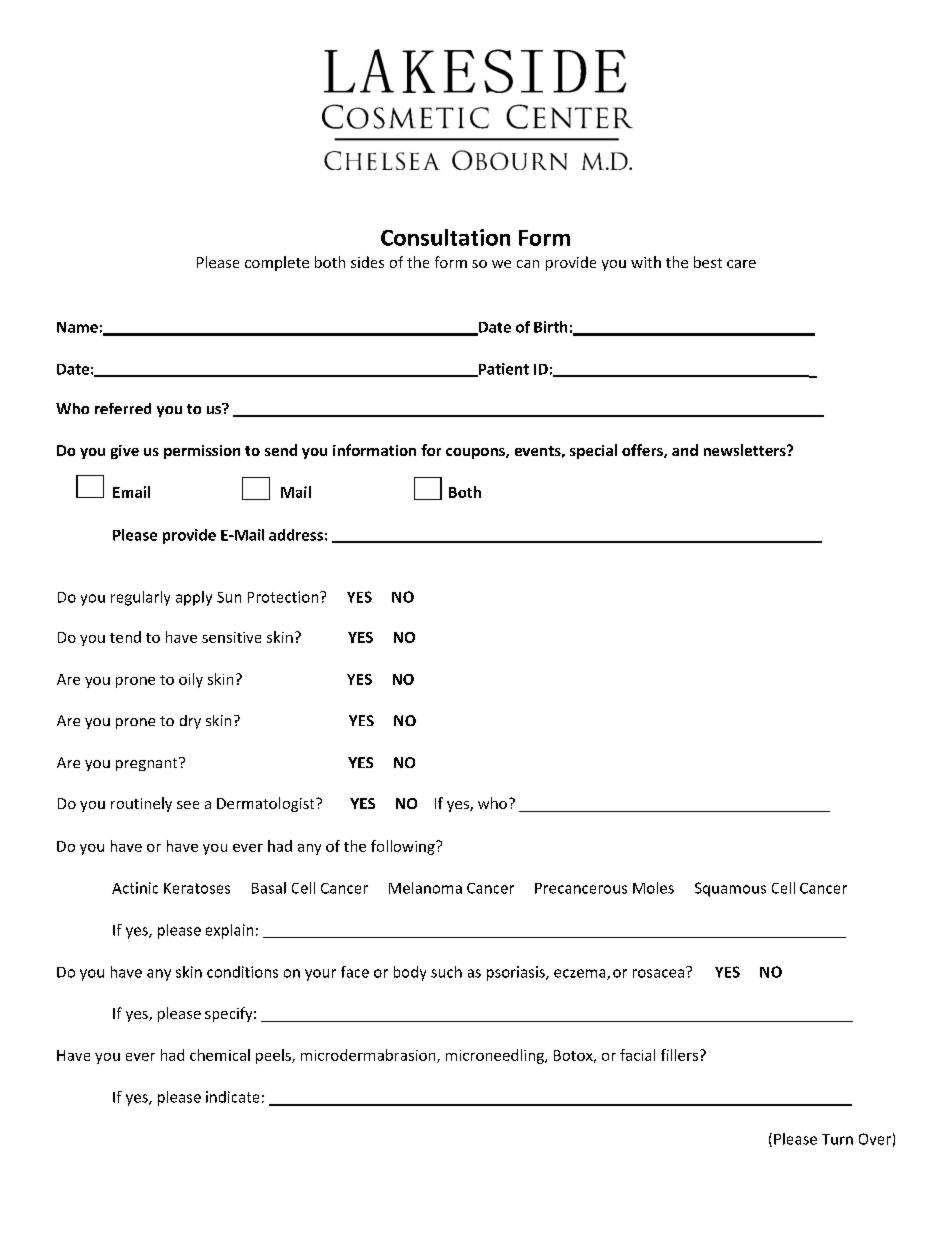 The image size is (952, 1233). What do you see at coordinates (284, 597) in the screenshot?
I see `Protection` at bounding box center [284, 597].
